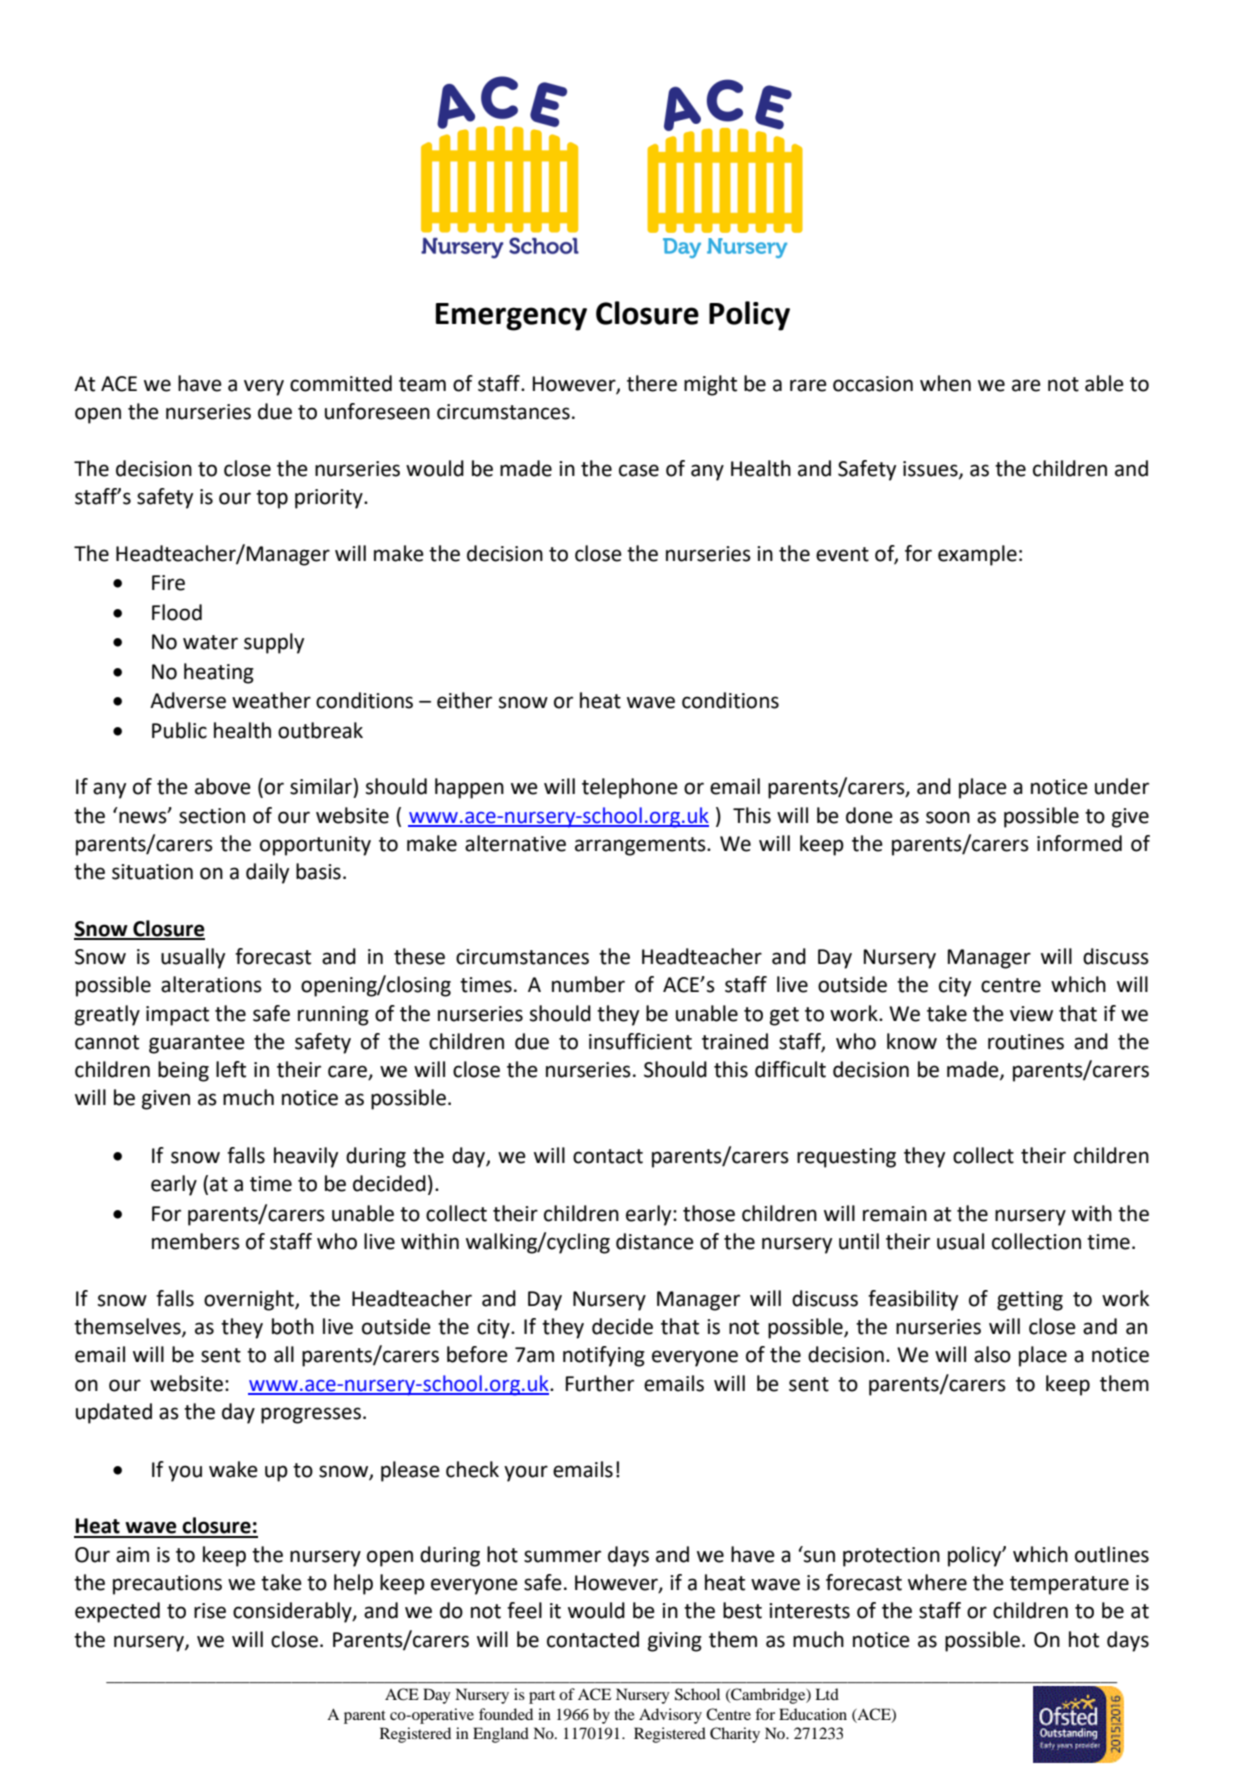 The height and width of the screenshot is (1773, 1254). Describe the element at coordinates (1026, 1042) in the screenshot. I see `routines` at that location.
